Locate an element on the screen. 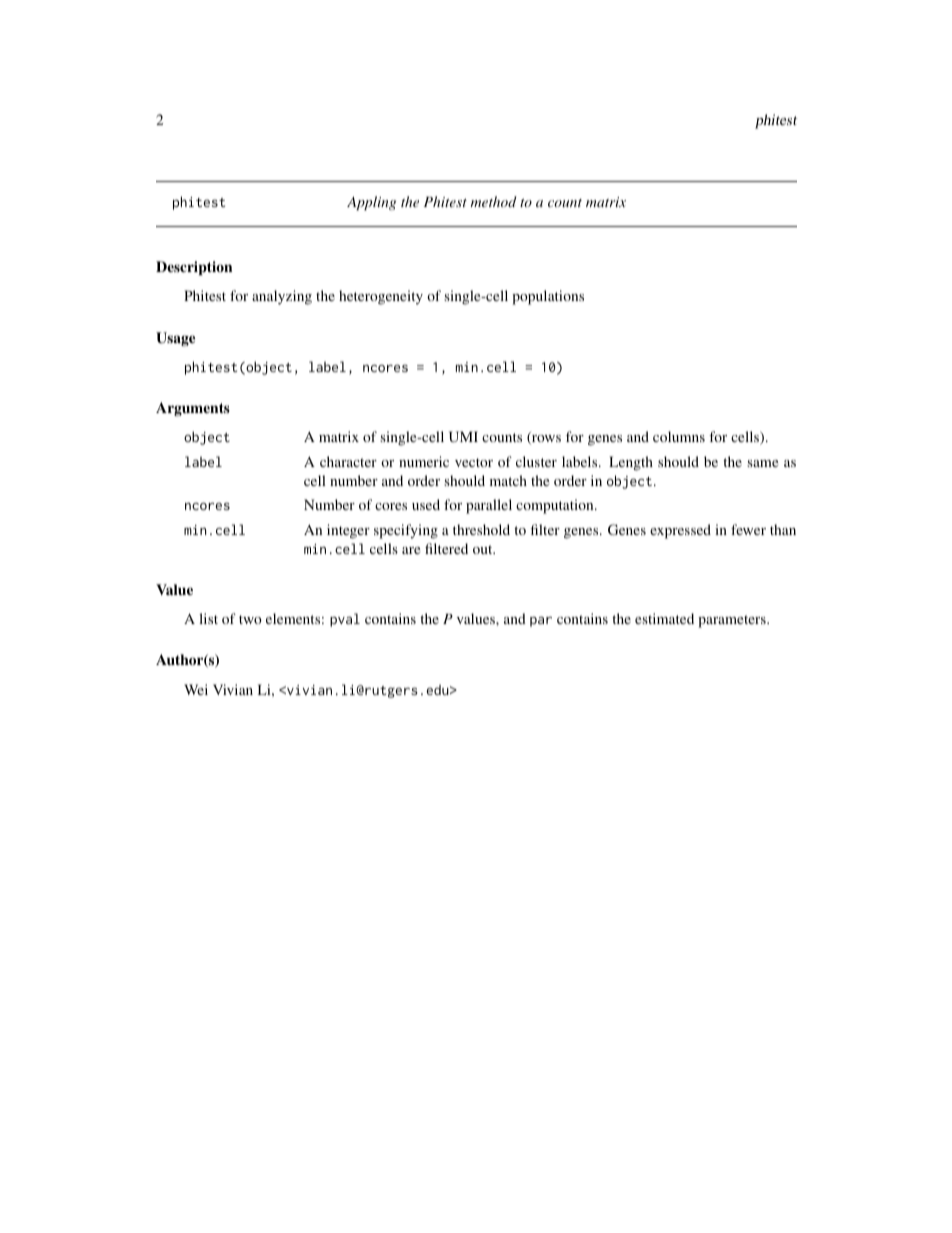 This screenshot has height=1233, width=952. estimated is located at coordinates (664, 618).
